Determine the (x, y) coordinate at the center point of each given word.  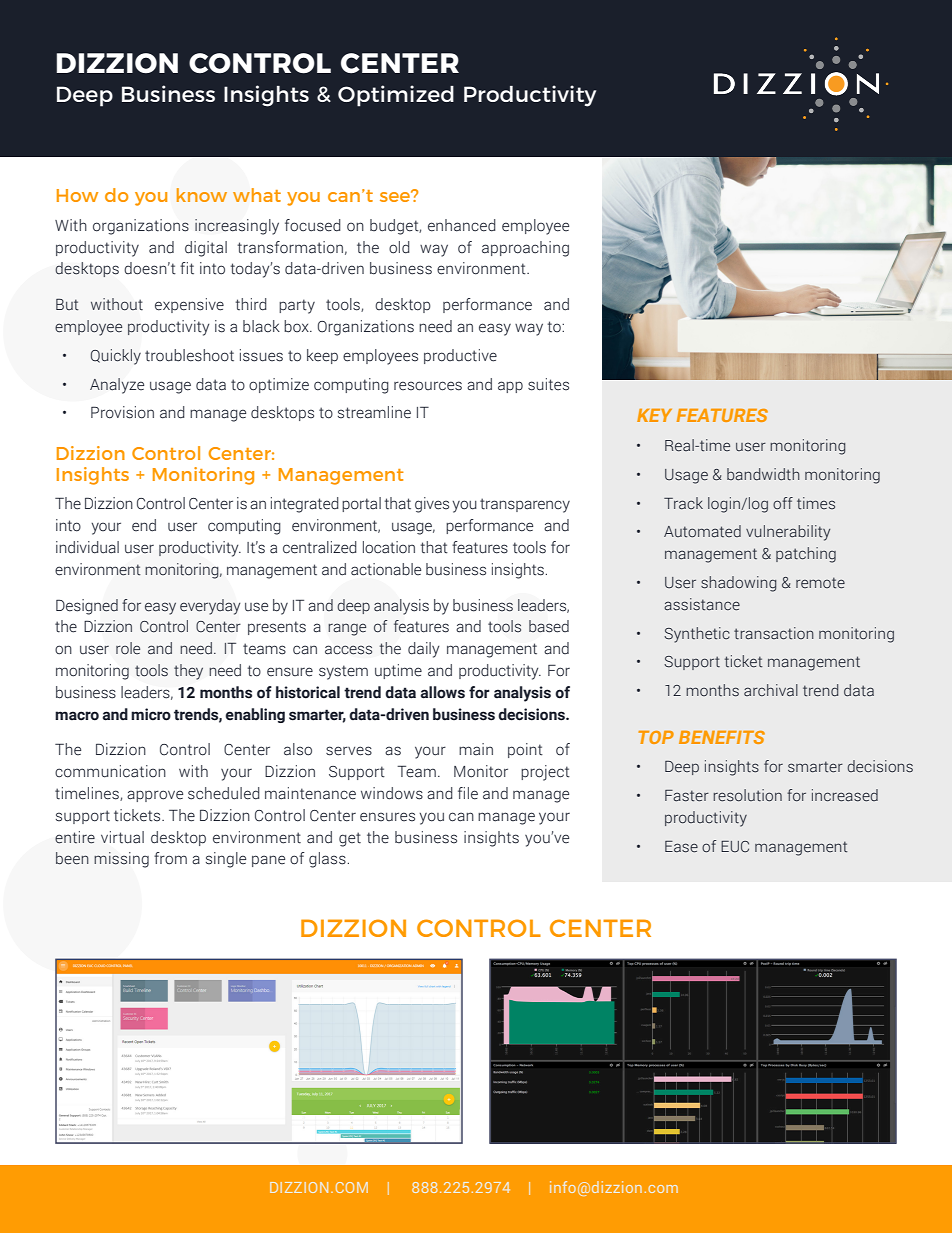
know (202, 195)
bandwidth (763, 474)
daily (424, 650)
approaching (525, 249)
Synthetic (697, 635)
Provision (122, 412)
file (468, 793)
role (128, 648)
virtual (122, 837)
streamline (374, 412)
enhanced (462, 225)
